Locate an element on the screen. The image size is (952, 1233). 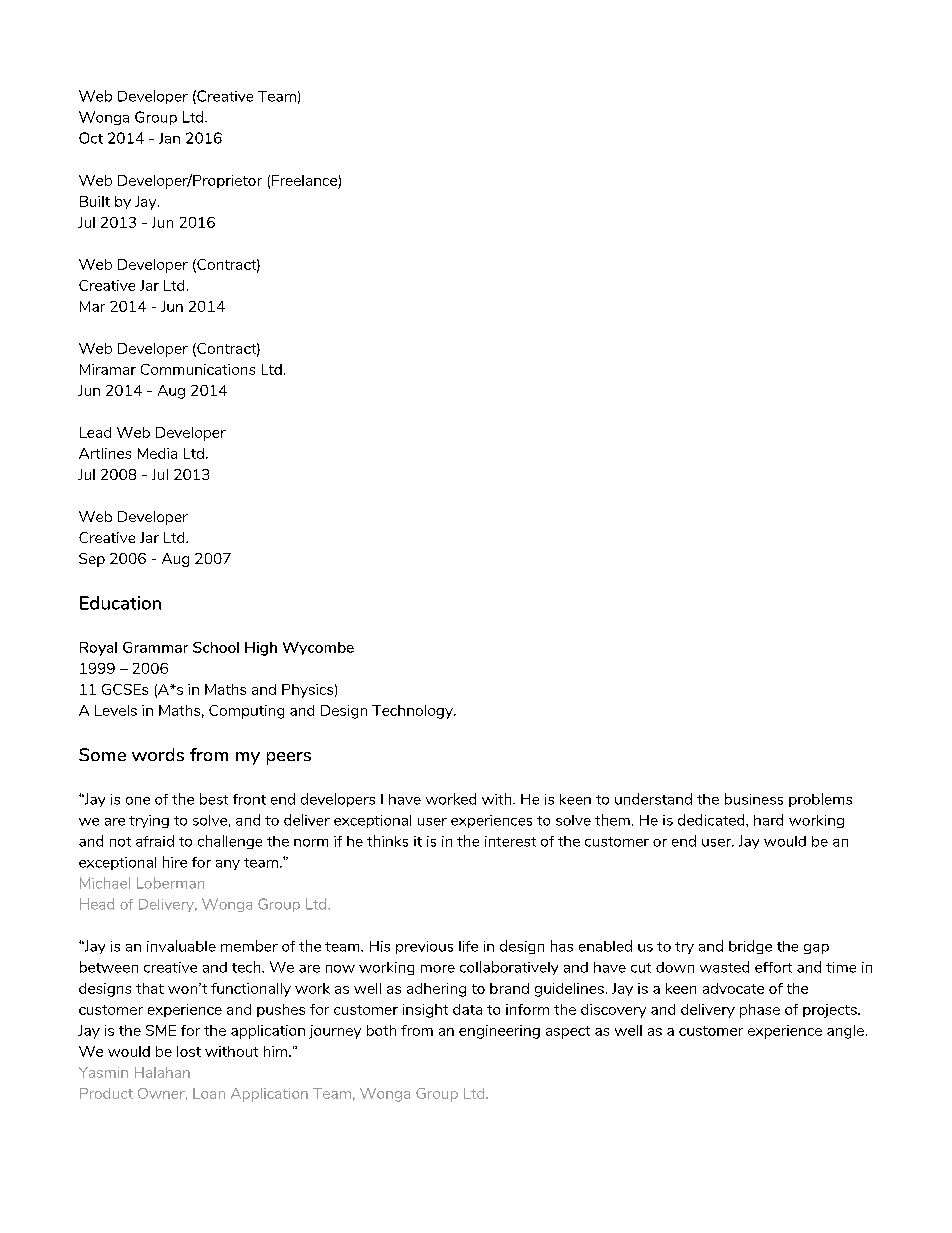
business is located at coordinates (754, 799).
